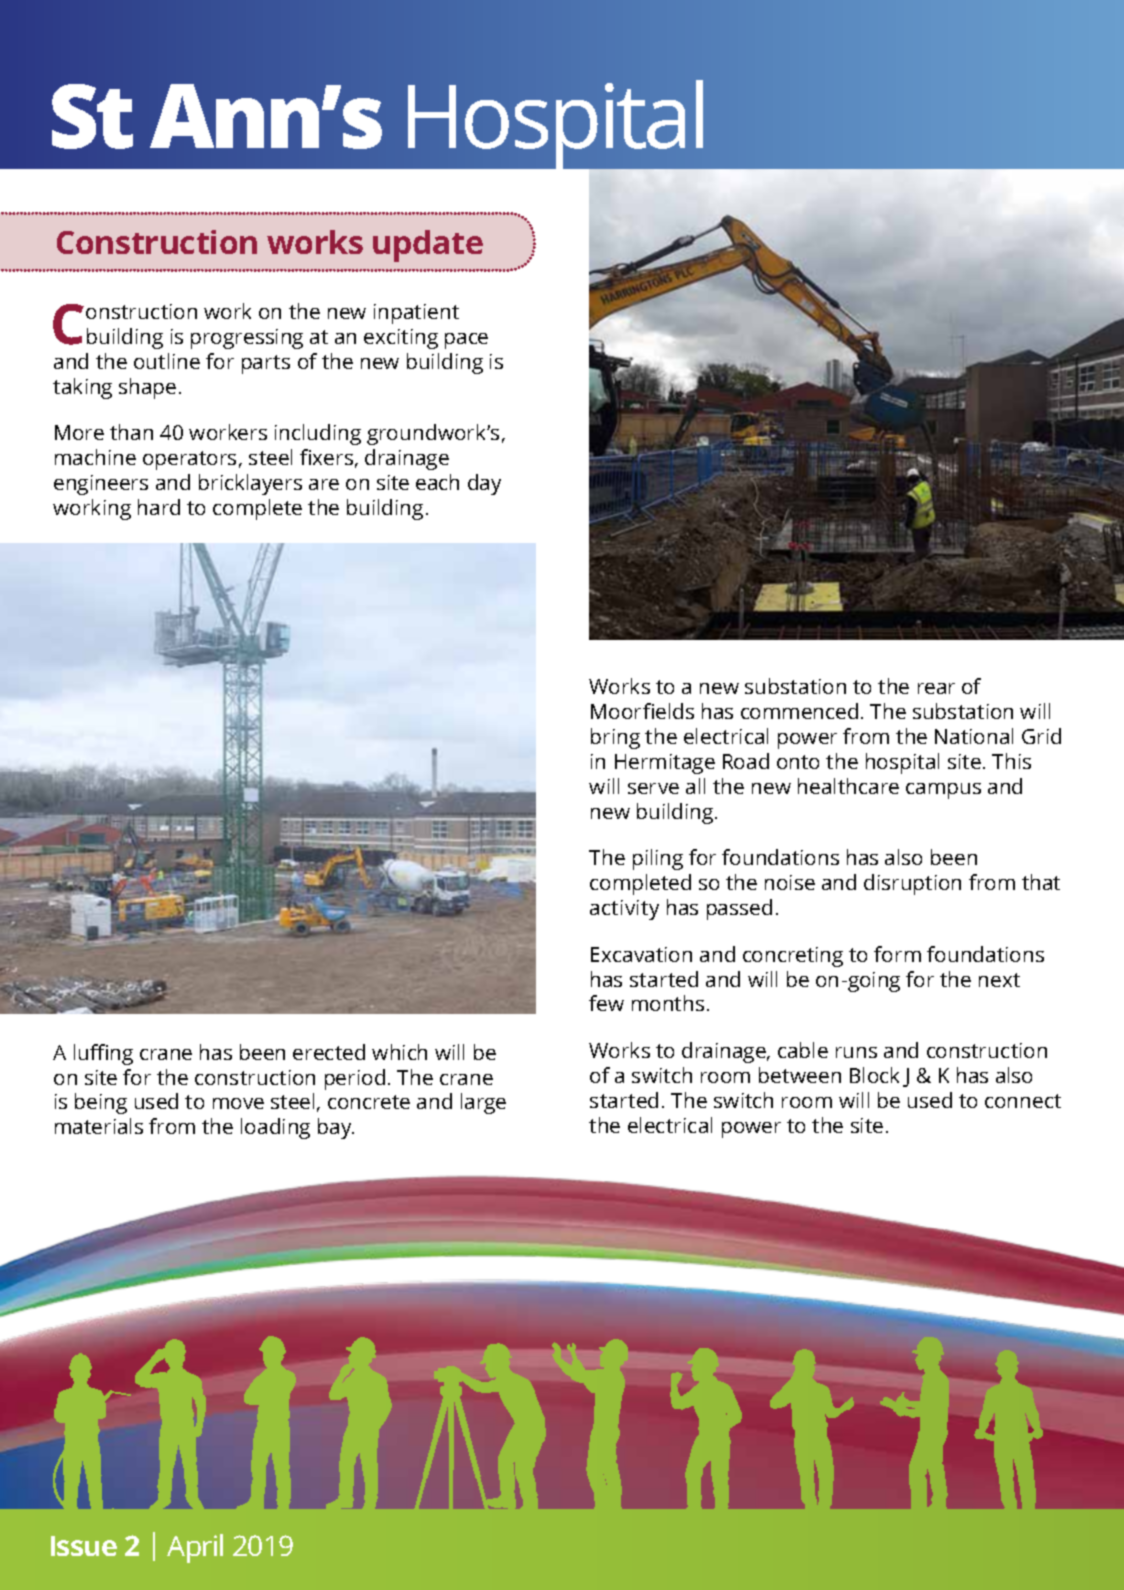 This page has height=1590, width=1124. What do you see at coordinates (936, 688) in the page?
I see `rear` at bounding box center [936, 688].
